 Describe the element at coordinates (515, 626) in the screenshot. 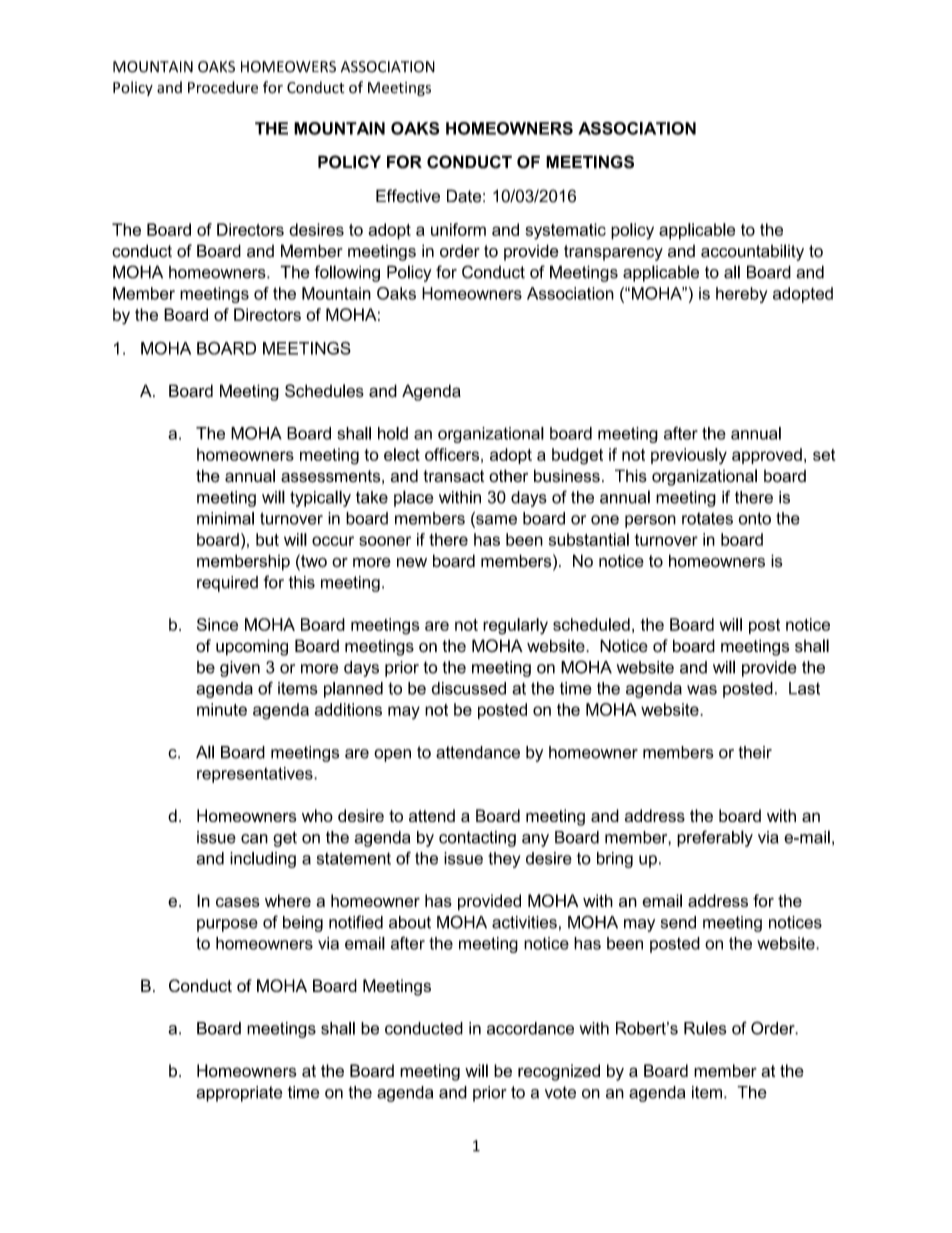

I see `regularly` at that location.
